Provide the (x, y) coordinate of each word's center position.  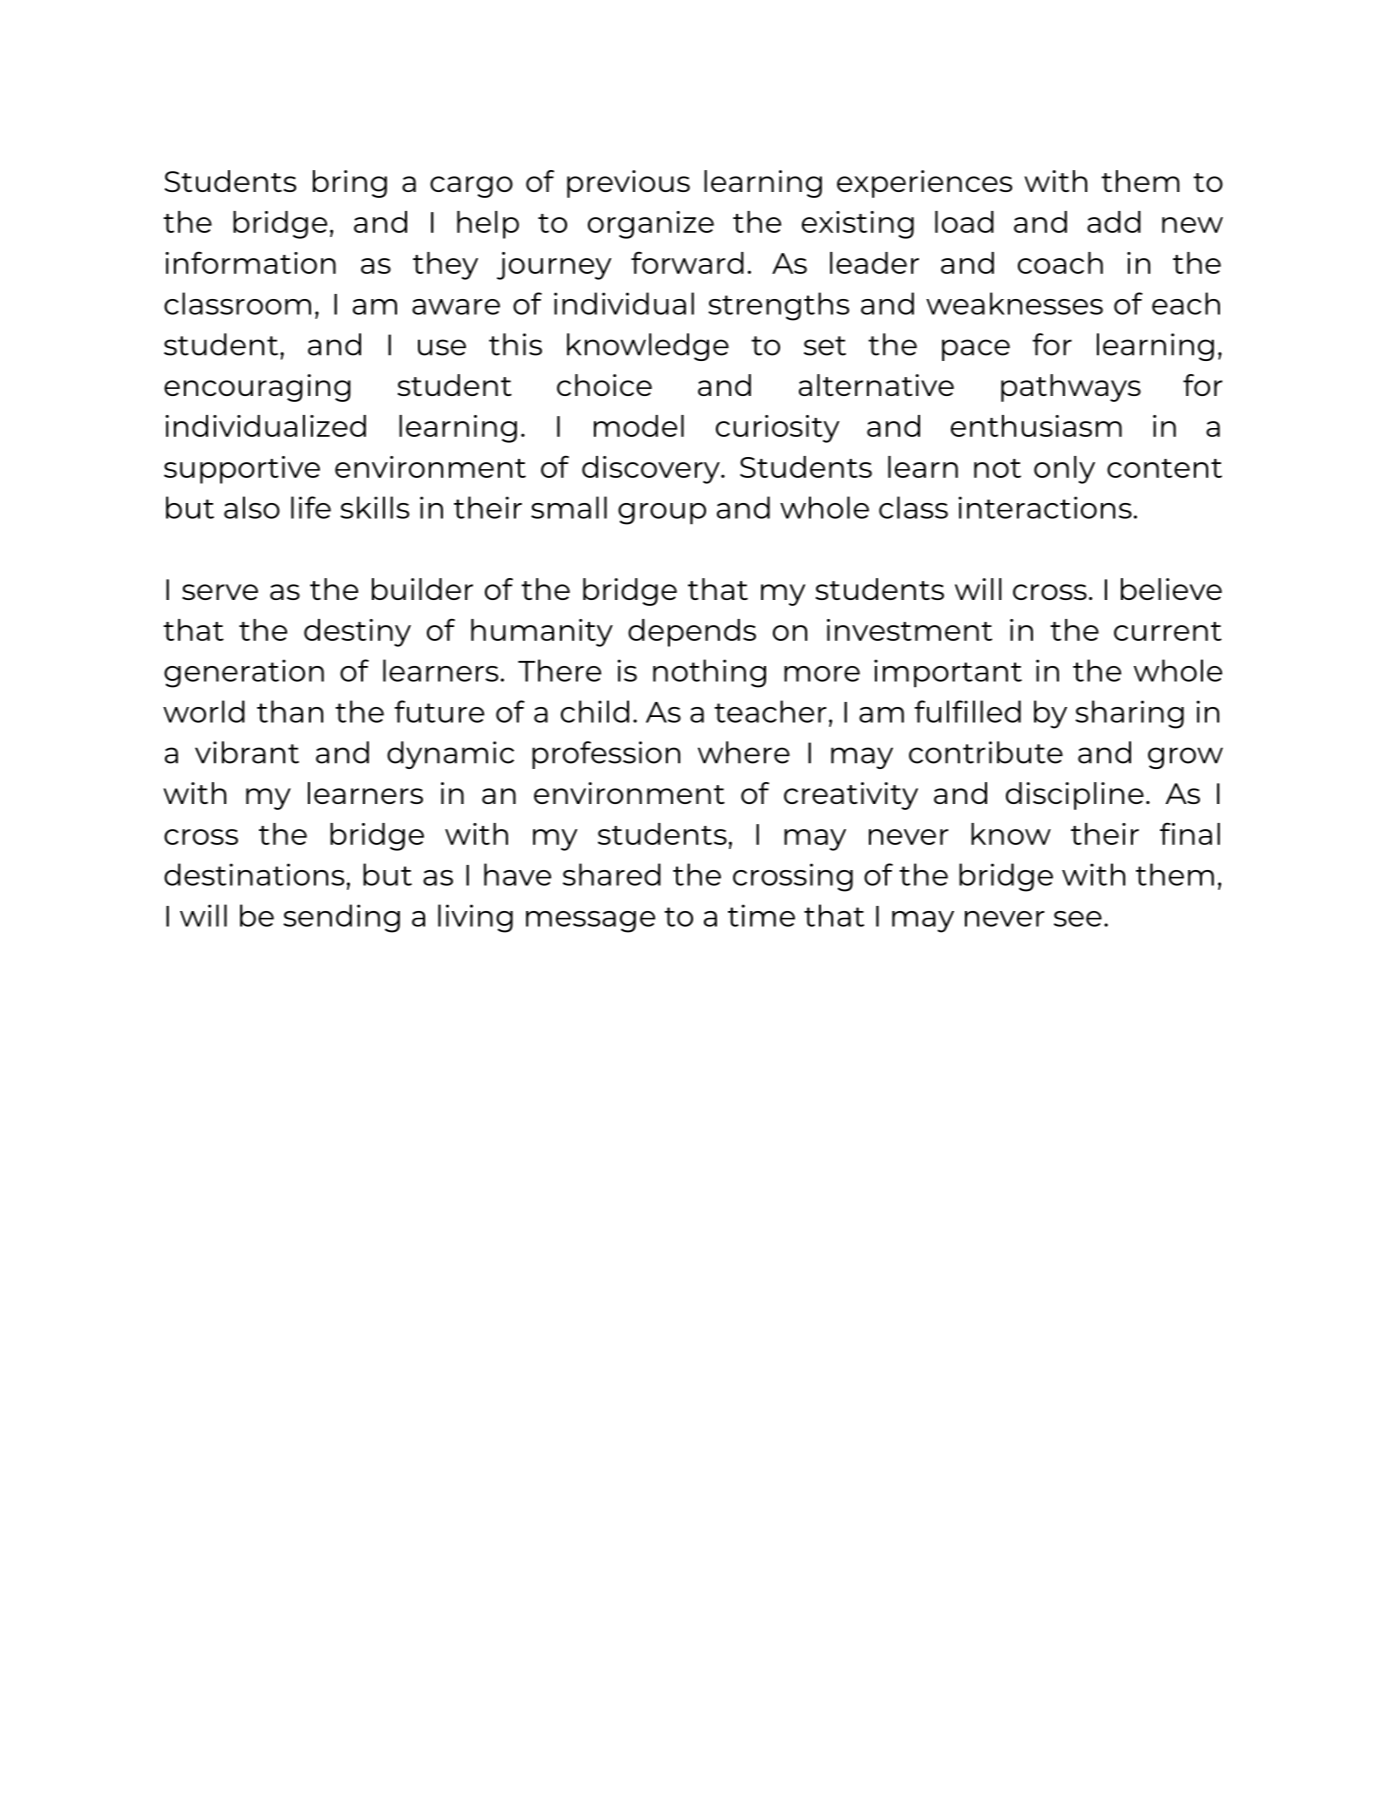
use (442, 347)
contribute (986, 752)
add (1114, 222)
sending (341, 918)
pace (976, 350)
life (311, 507)
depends (692, 633)
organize (651, 225)
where (744, 752)
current (1168, 631)
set (825, 346)
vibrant (247, 752)
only (1064, 470)
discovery (652, 470)
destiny (357, 633)
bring (350, 184)
